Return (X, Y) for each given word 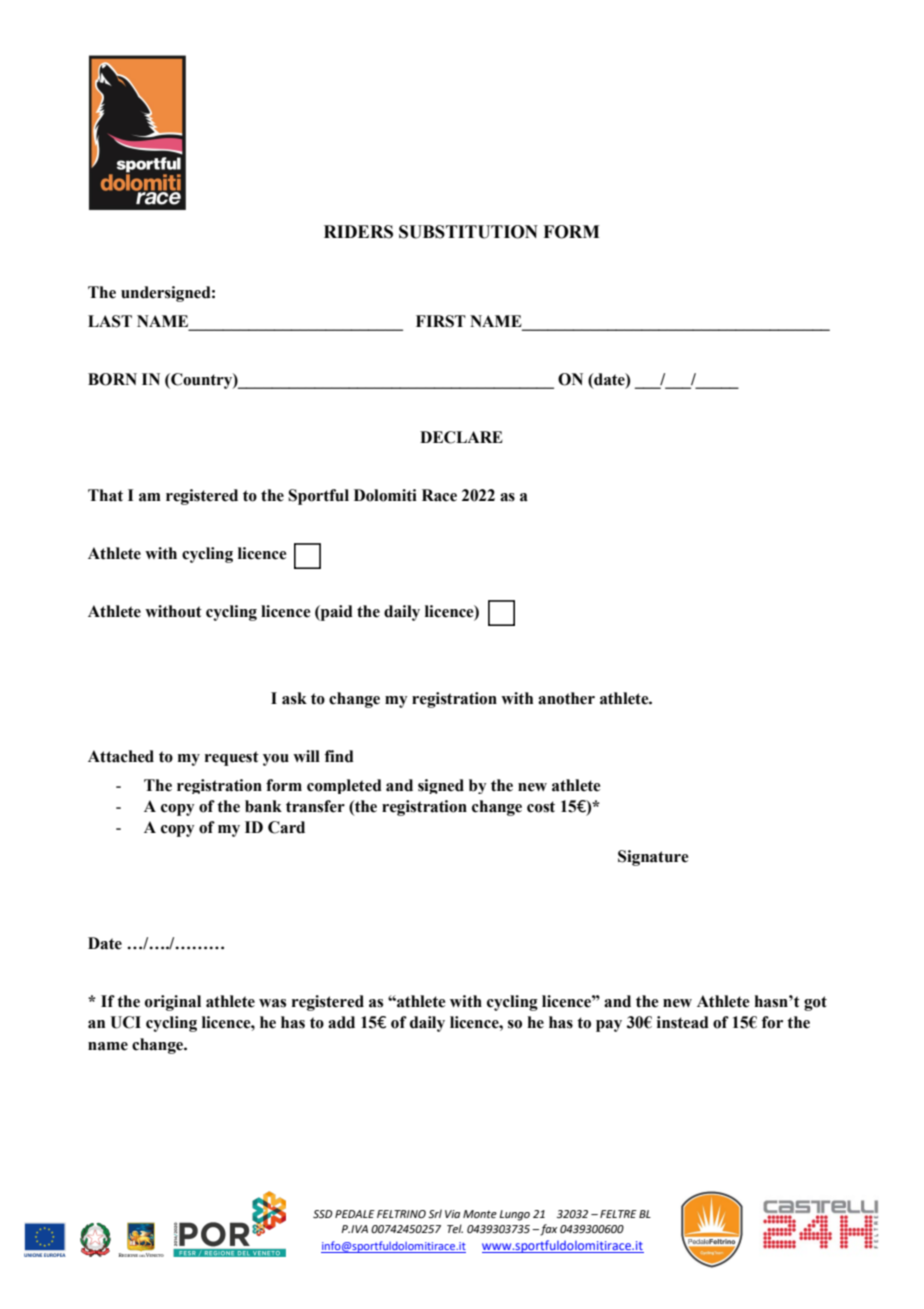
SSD (322, 1214)
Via (452, 1214)
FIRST (441, 321)
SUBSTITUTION (468, 232)
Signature (653, 858)
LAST (110, 321)
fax (547, 1230)
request (232, 758)
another (566, 698)
